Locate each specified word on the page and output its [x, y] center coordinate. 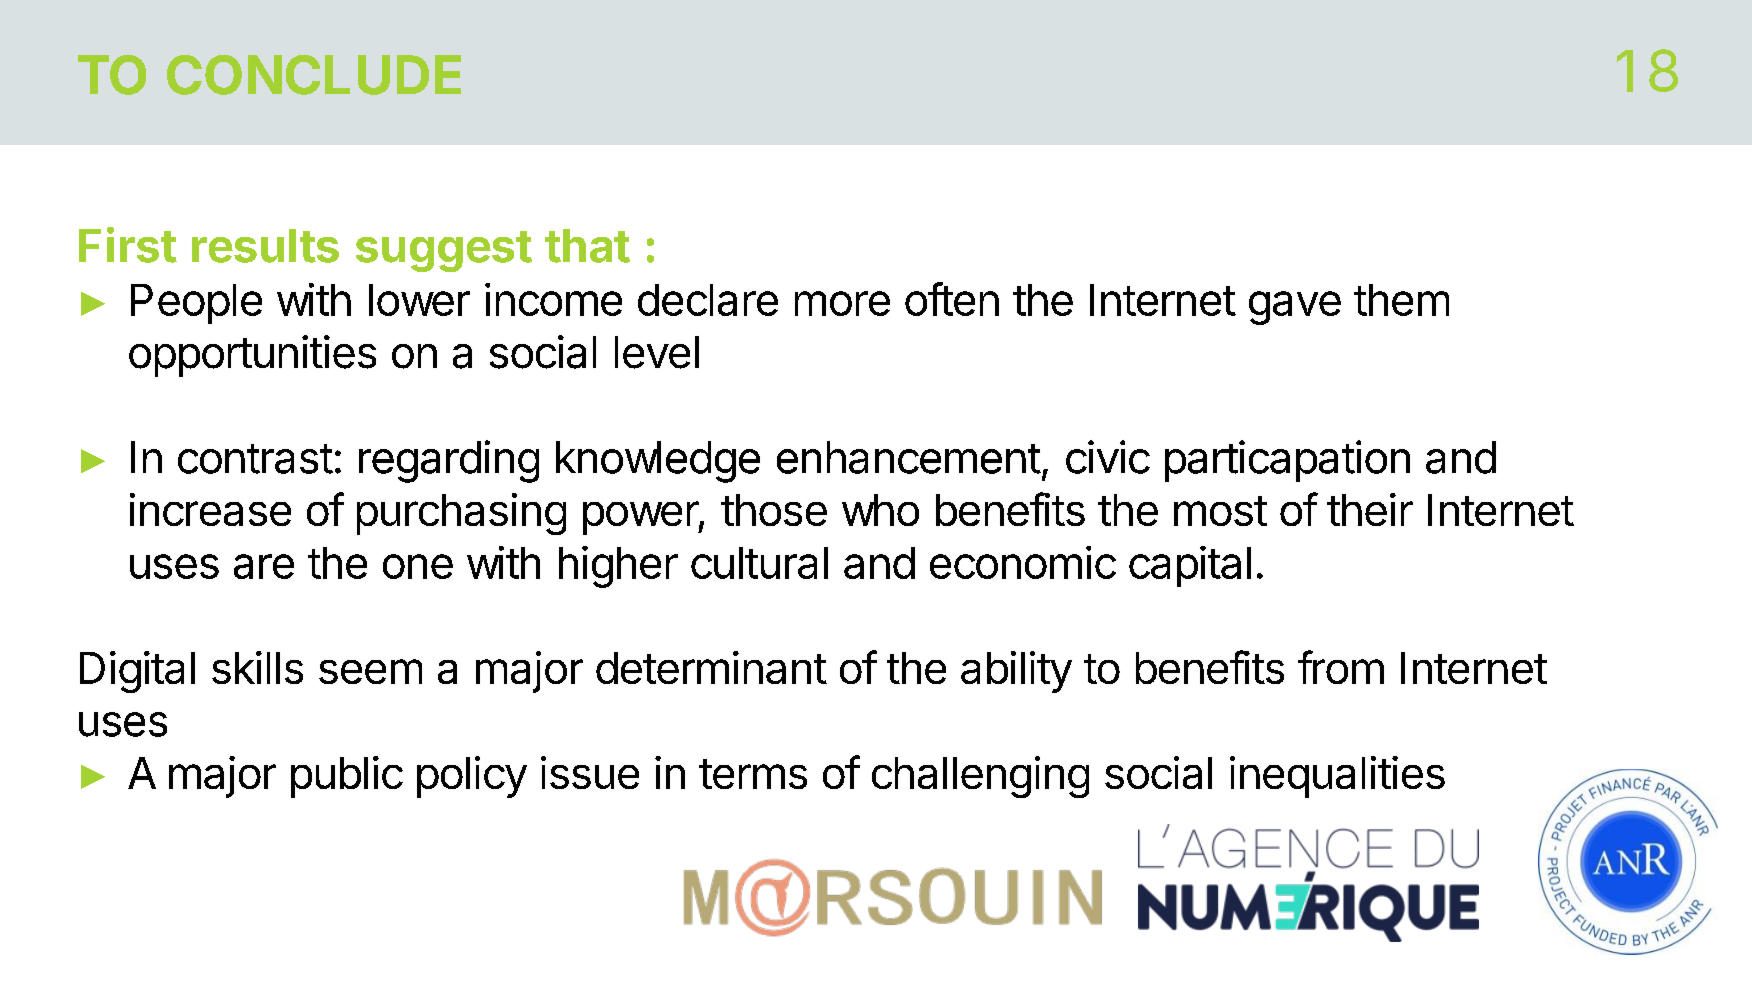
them [1401, 300]
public [347, 777]
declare [708, 300]
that [587, 246]
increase [210, 509]
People [196, 304]
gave [1295, 308]
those [774, 510]
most [1220, 511]
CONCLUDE [314, 75]
